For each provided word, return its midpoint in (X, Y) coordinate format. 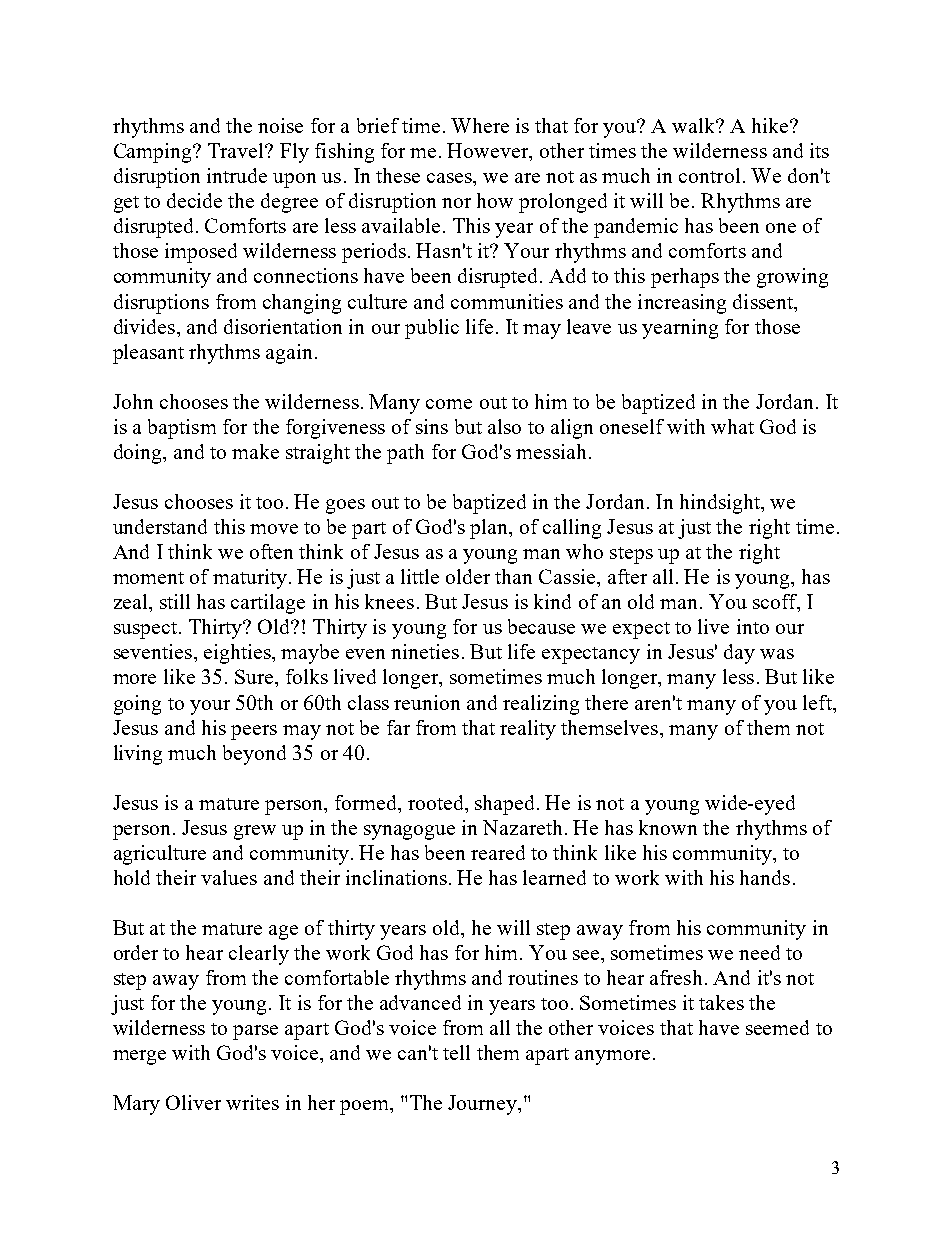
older (468, 576)
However (489, 152)
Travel (237, 150)
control (709, 175)
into (753, 626)
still (175, 601)
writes (252, 1102)
